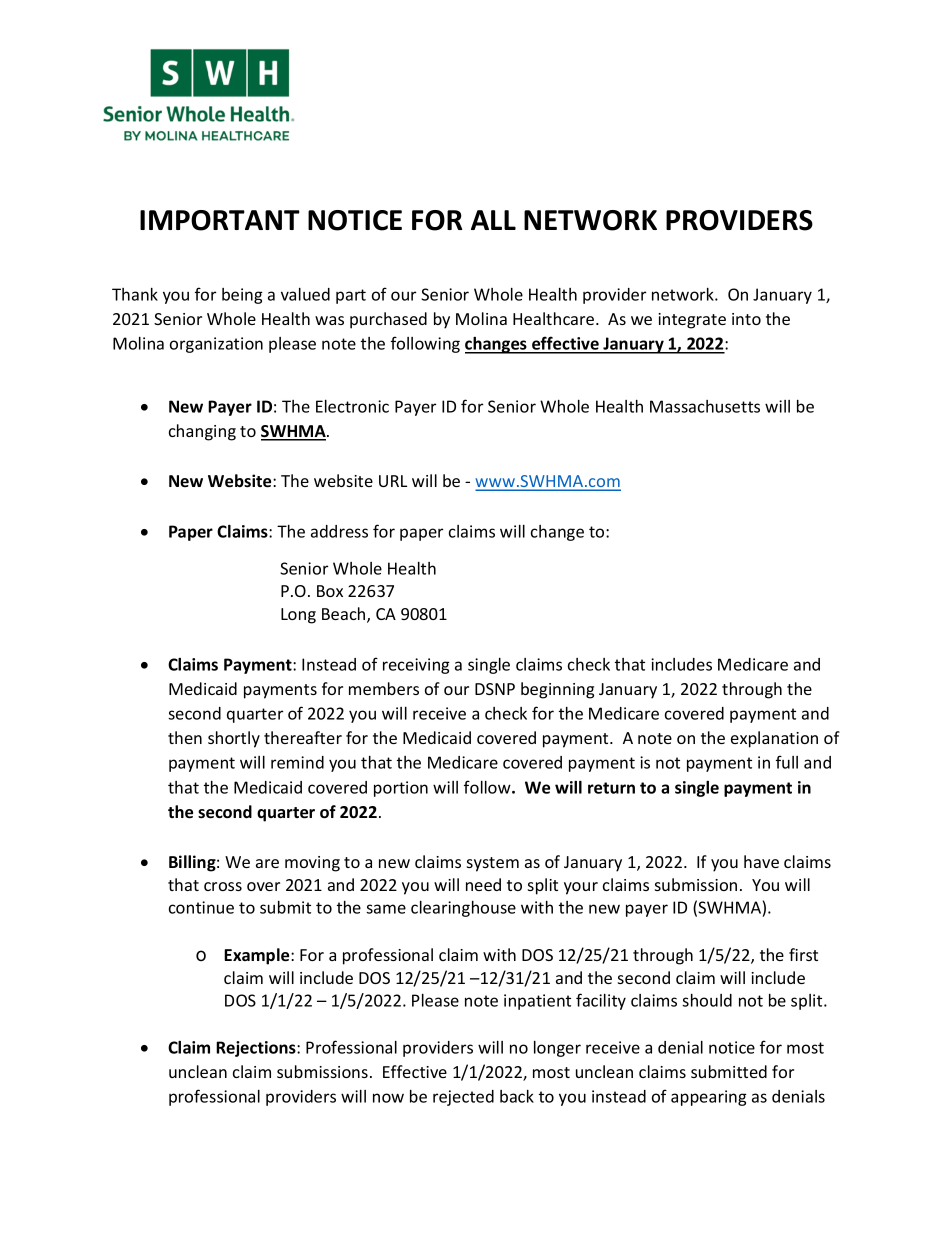  What do you see at coordinates (393, 481) in the document?
I see `URL` at bounding box center [393, 481].
